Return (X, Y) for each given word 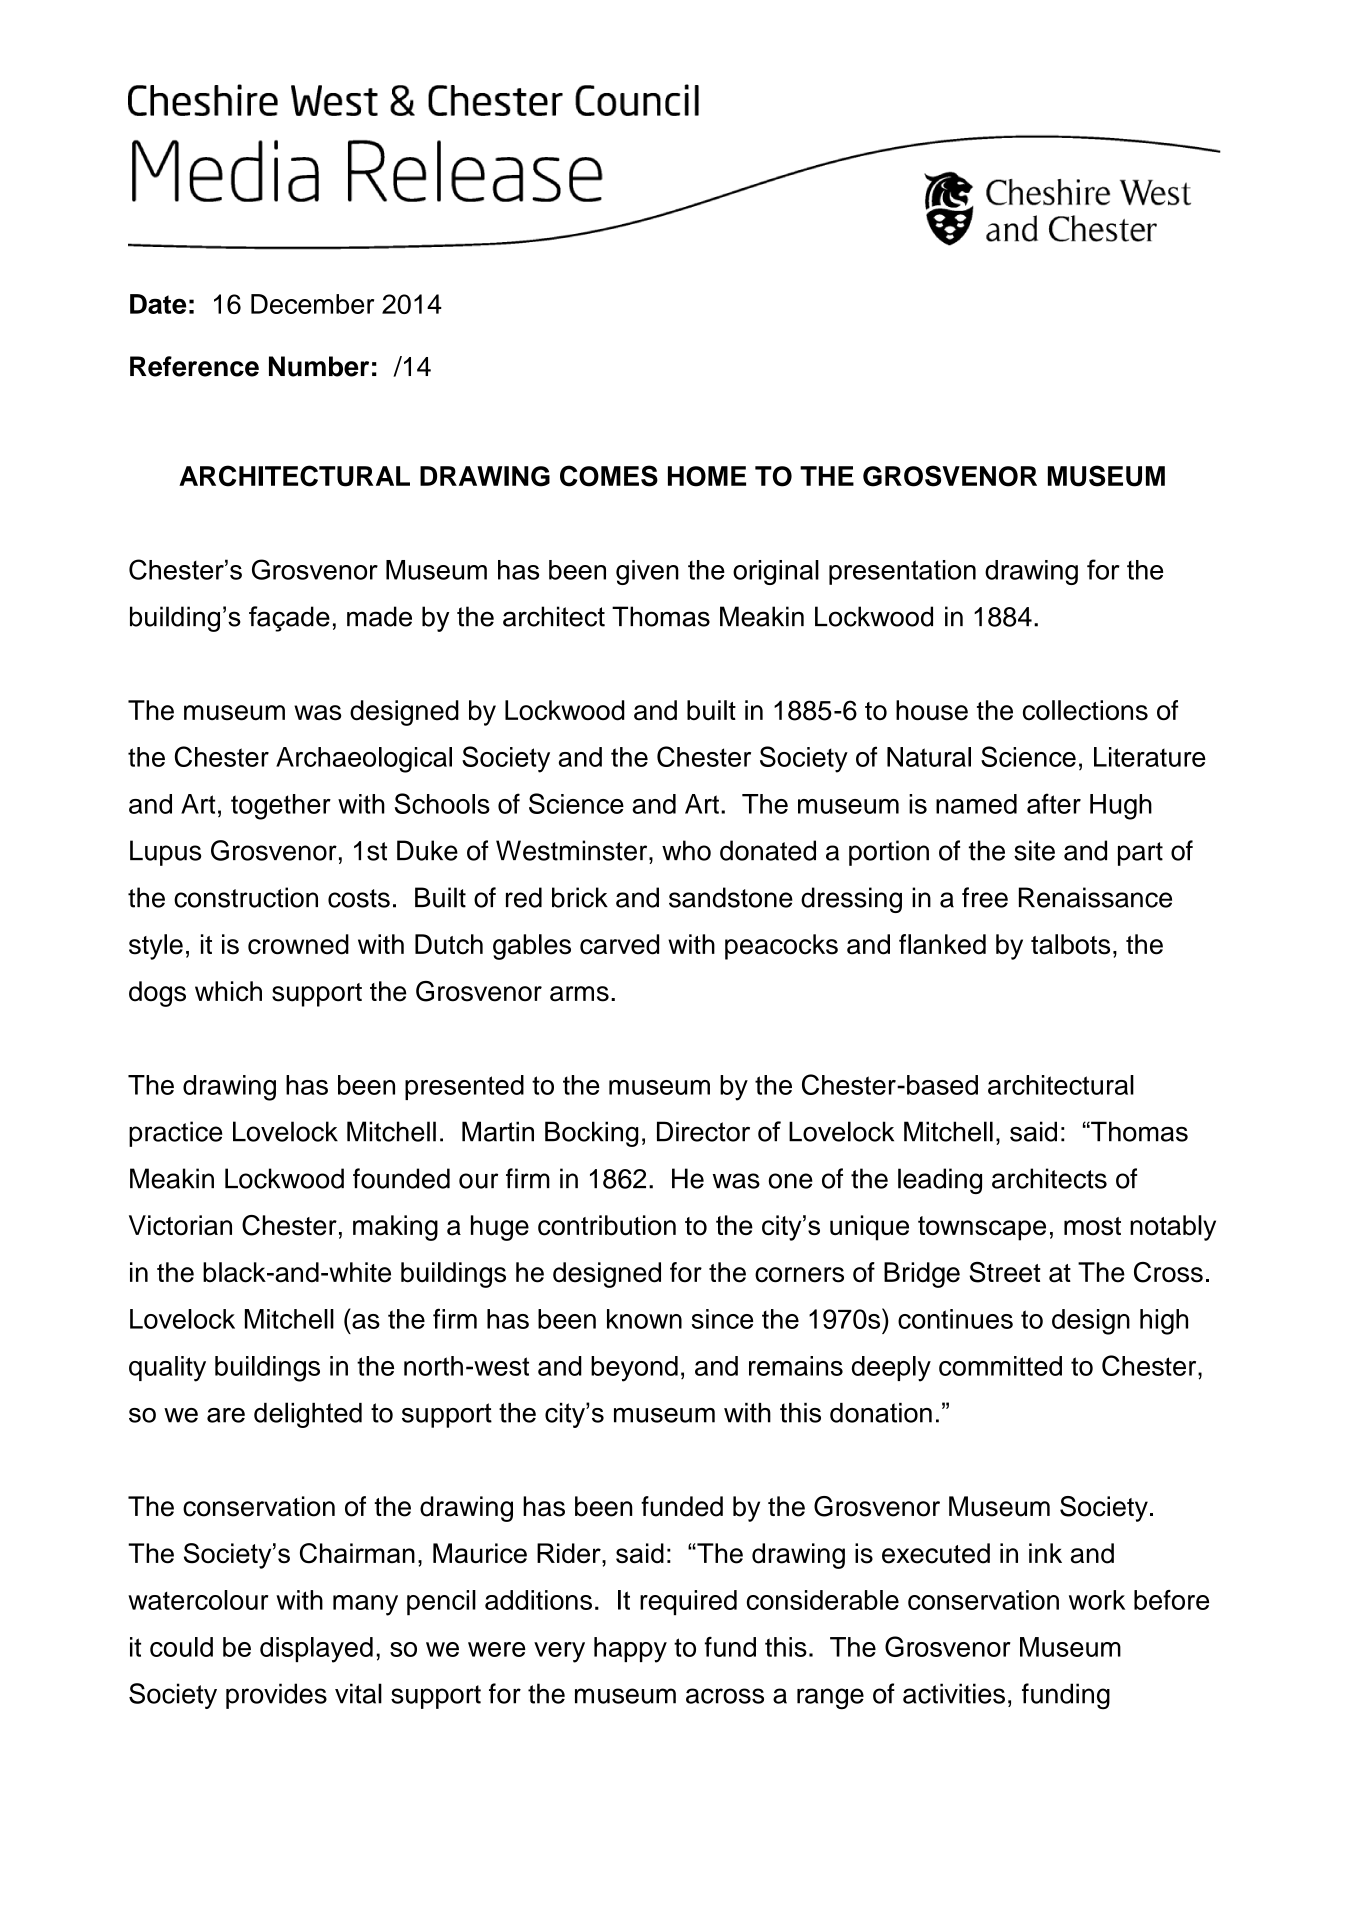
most (1092, 1226)
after (1054, 803)
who (686, 850)
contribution (607, 1225)
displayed (316, 1650)
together (281, 807)
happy (630, 1650)
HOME (707, 476)
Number (319, 366)
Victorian (180, 1225)
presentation (902, 572)
